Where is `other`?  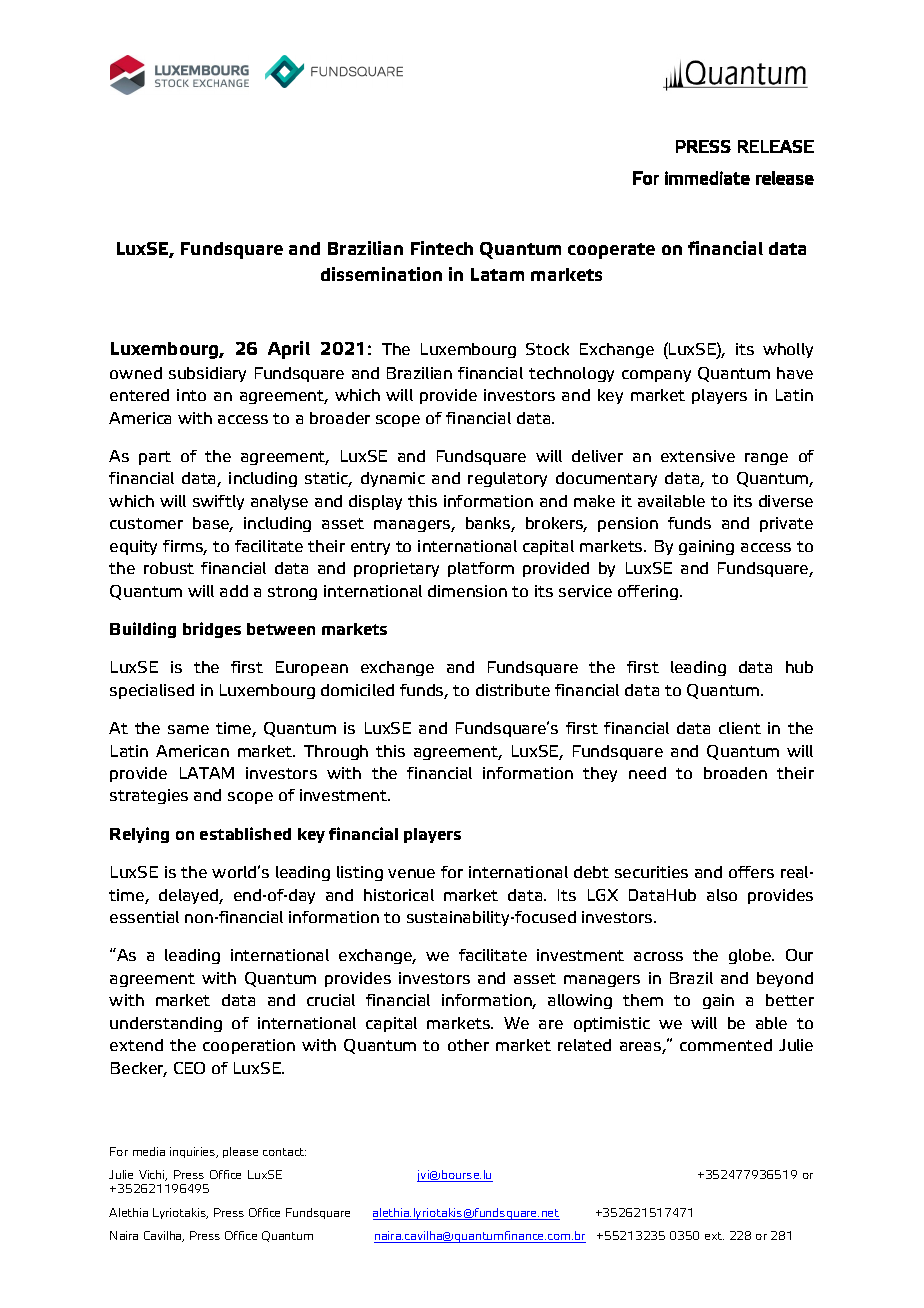 other is located at coordinates (468, 1045).
